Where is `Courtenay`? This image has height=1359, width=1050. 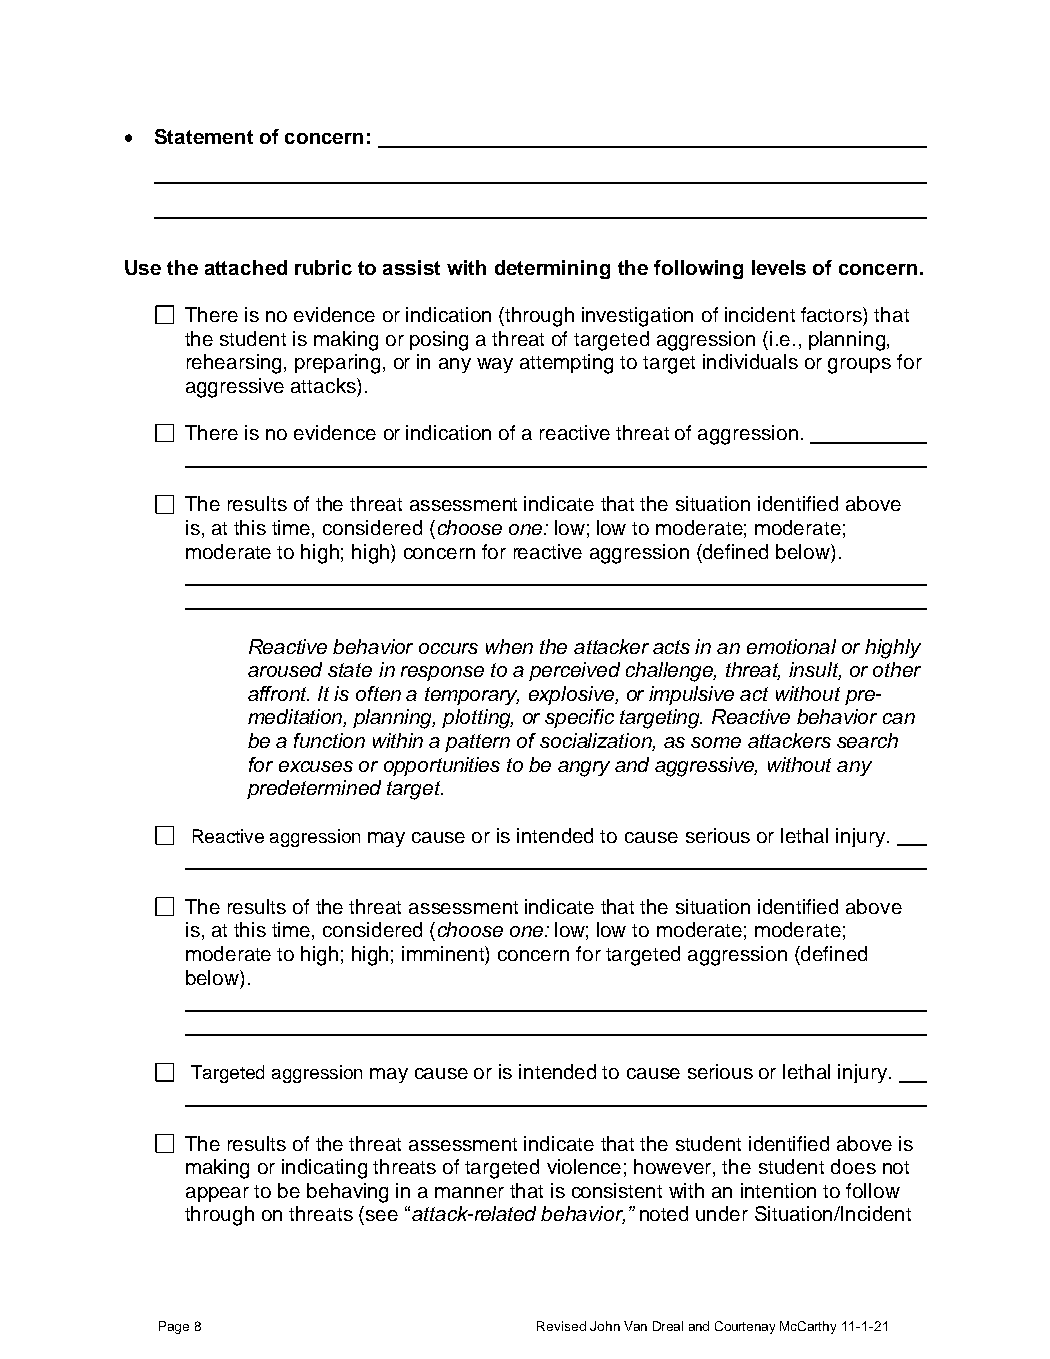 Courtenay is located at coordinates (745, 1327).
